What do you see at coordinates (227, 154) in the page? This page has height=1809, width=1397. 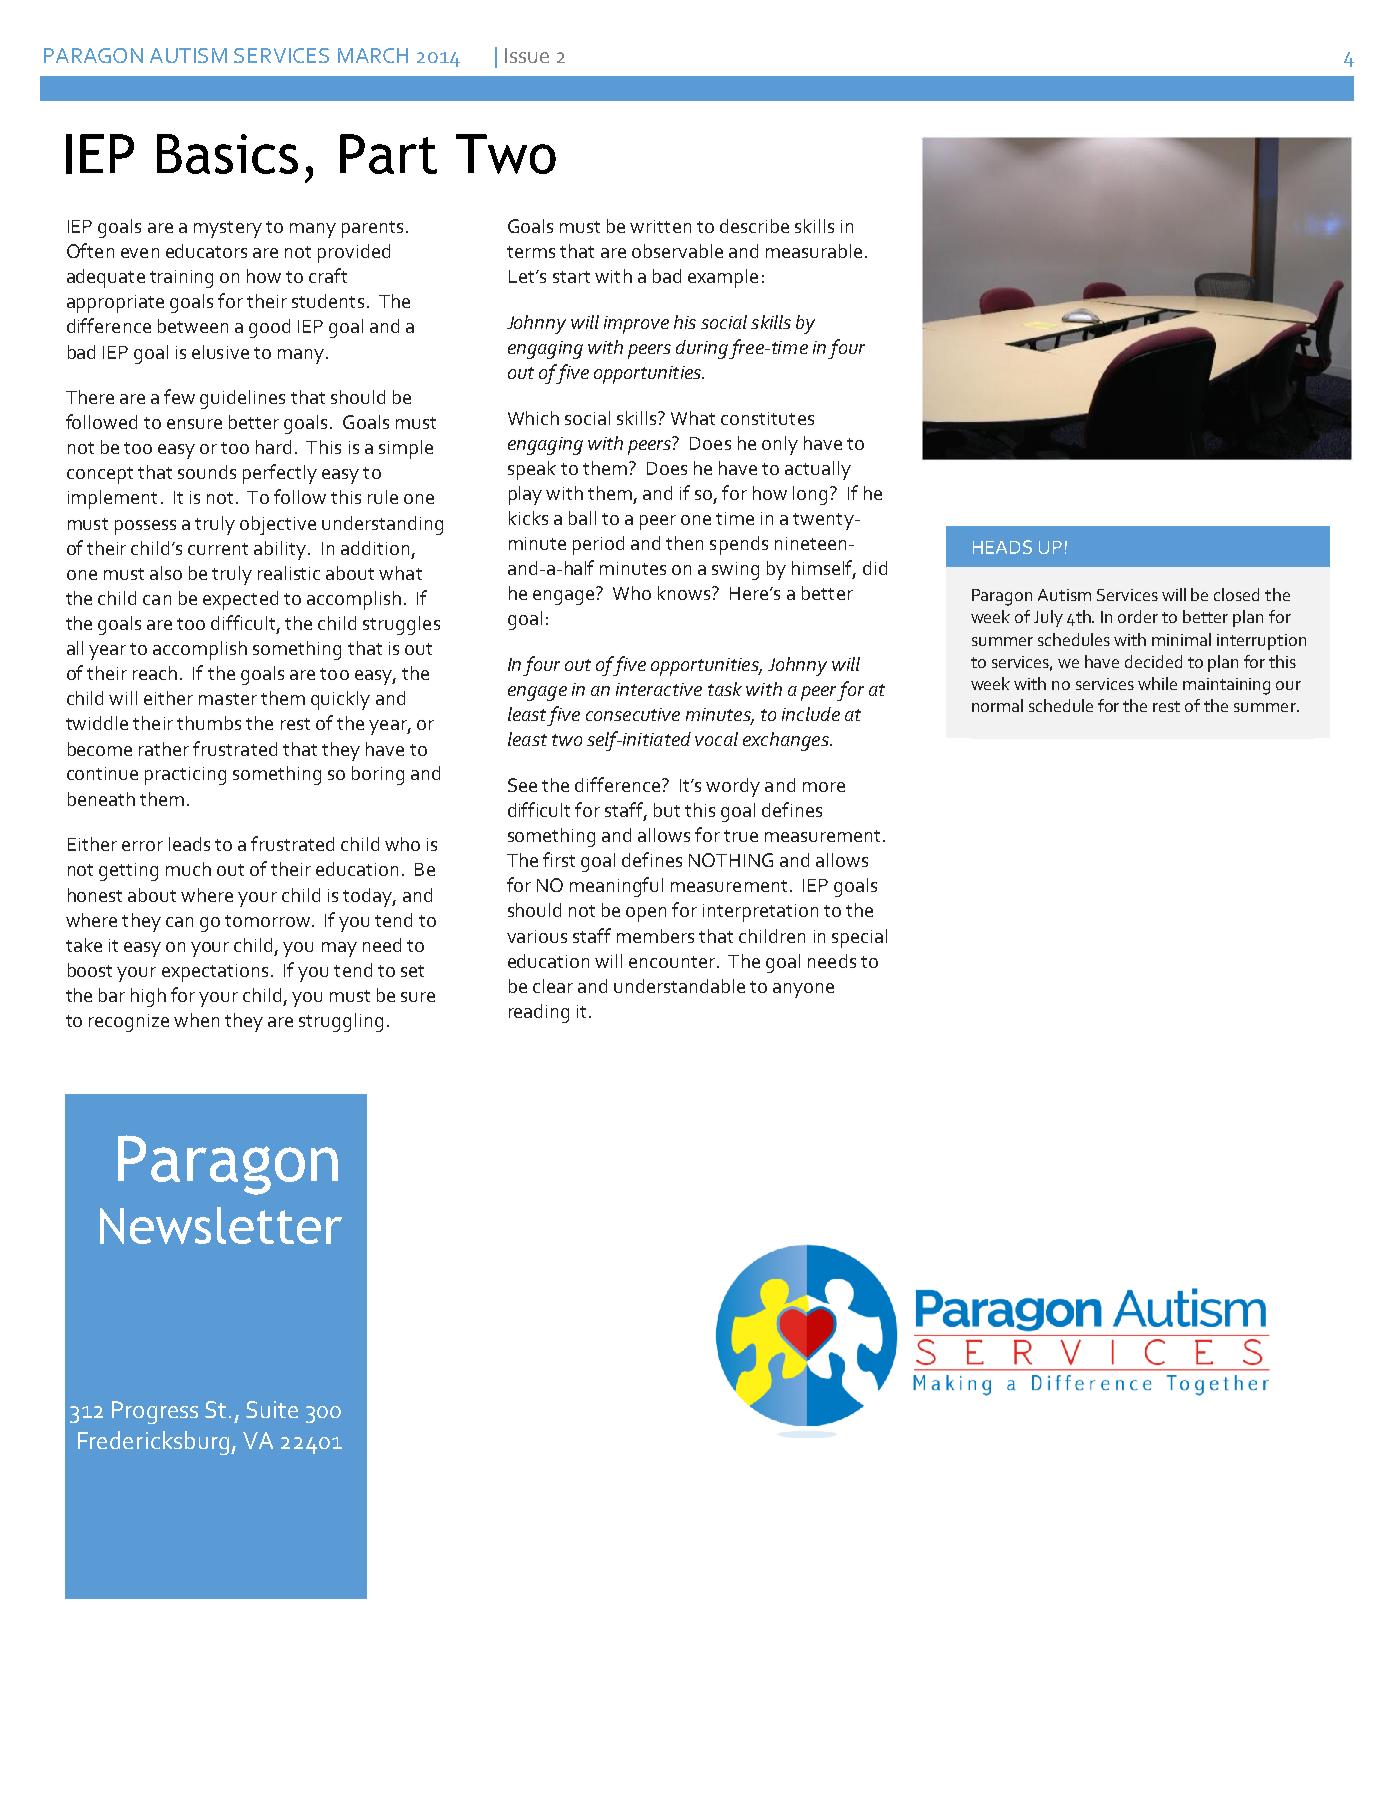 I see `Basics` at bounding box center [227, 154].
